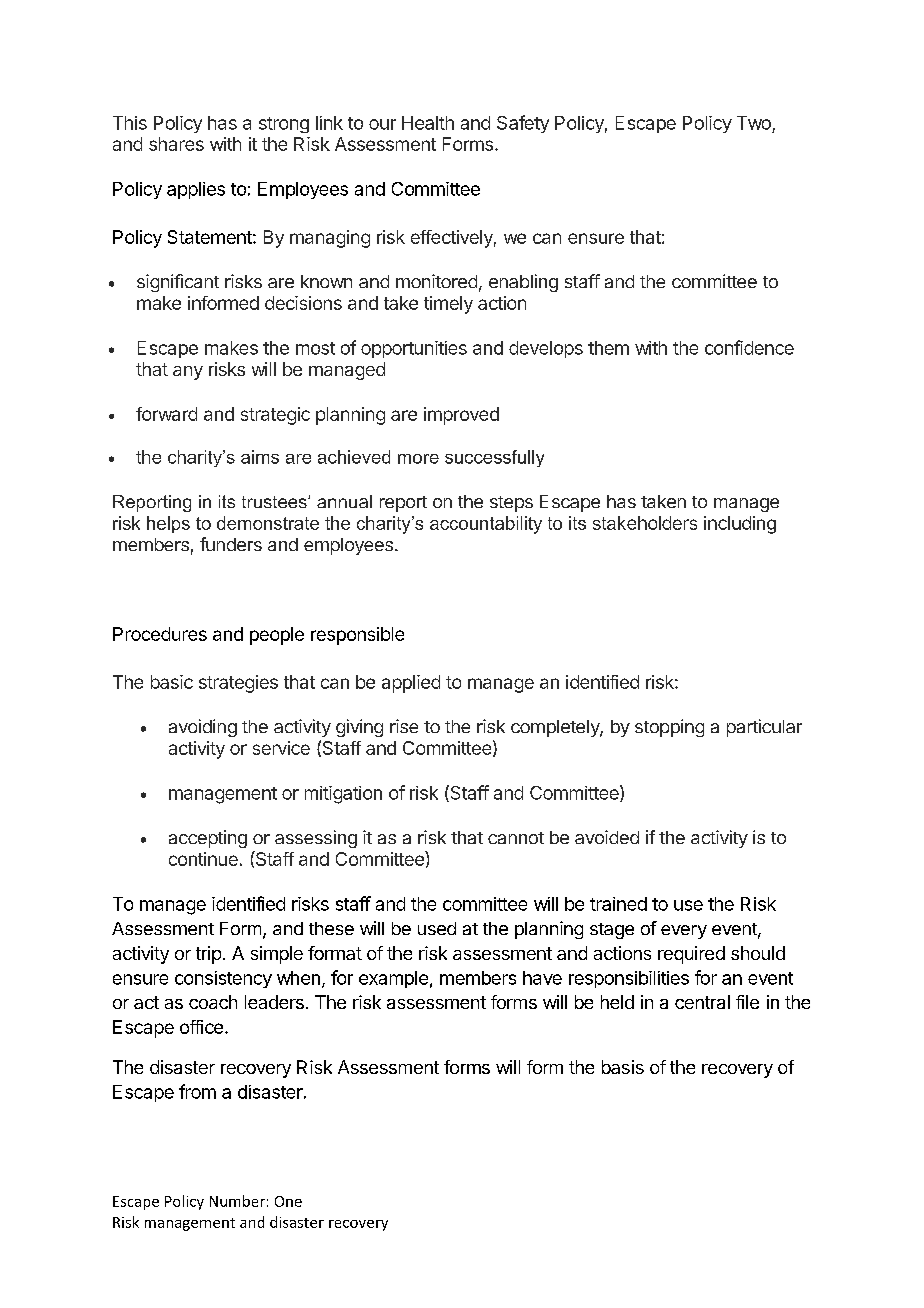  Describe the element at coordinates (237, 1201) in the document. I see `Number` at that location.
